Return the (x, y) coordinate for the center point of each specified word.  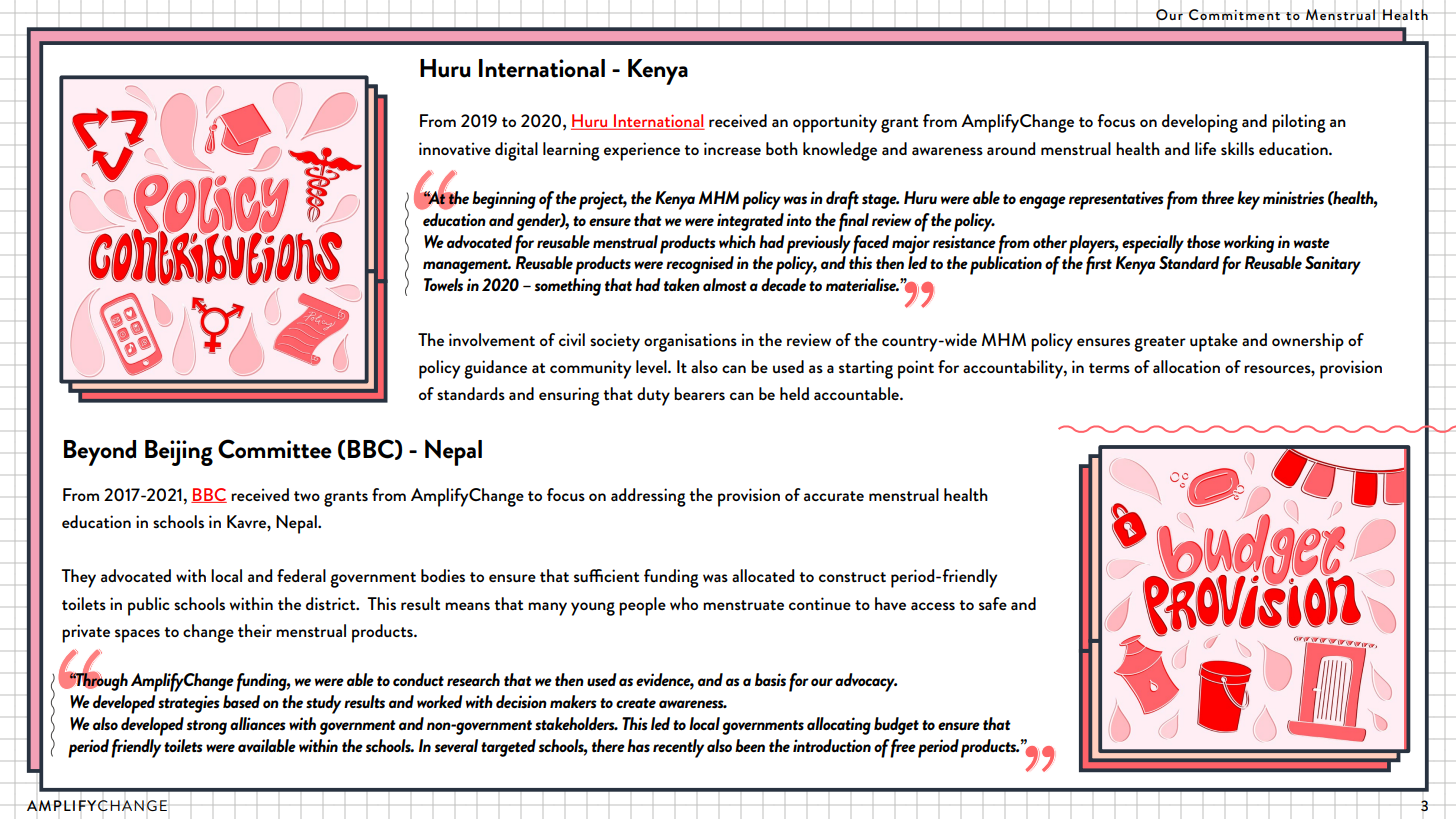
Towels (443, 284)
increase (732, 148)
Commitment (1234, 15)
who (684, 603)
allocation (1186, 366)
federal (301, 575)
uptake (1214, 342)
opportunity (835, 123)
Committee (275, 449)
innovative (455, 148)
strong (207, 727)
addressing (648, 497)
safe (993, 603)
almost (725, 284)
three (1218, 197)
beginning (504, 200)
